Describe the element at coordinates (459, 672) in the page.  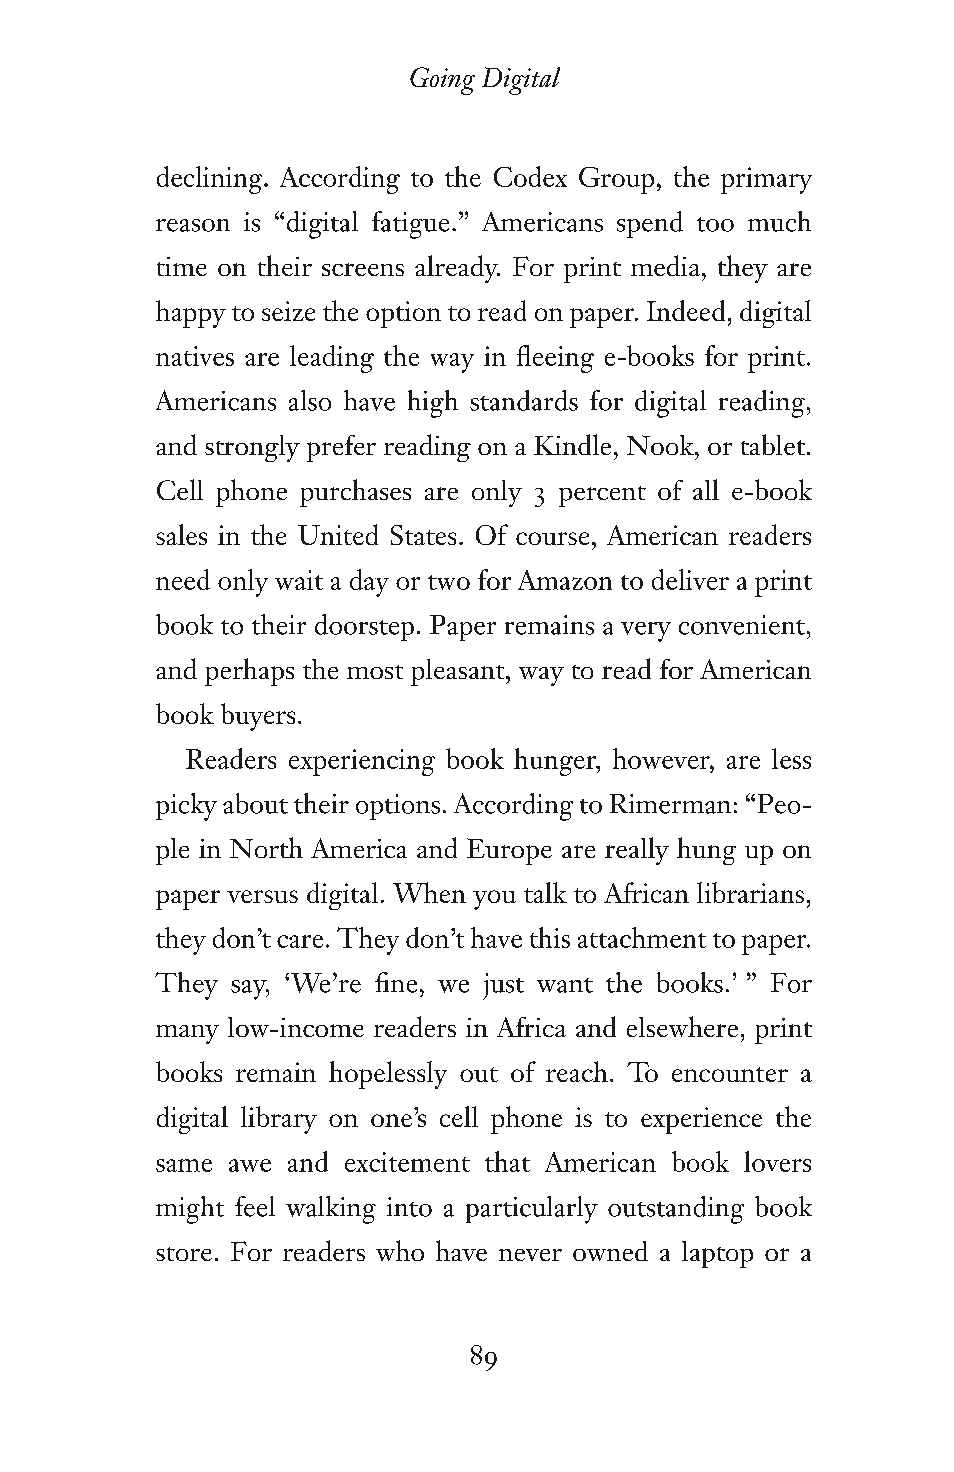
I see `pleasant` at that location.
